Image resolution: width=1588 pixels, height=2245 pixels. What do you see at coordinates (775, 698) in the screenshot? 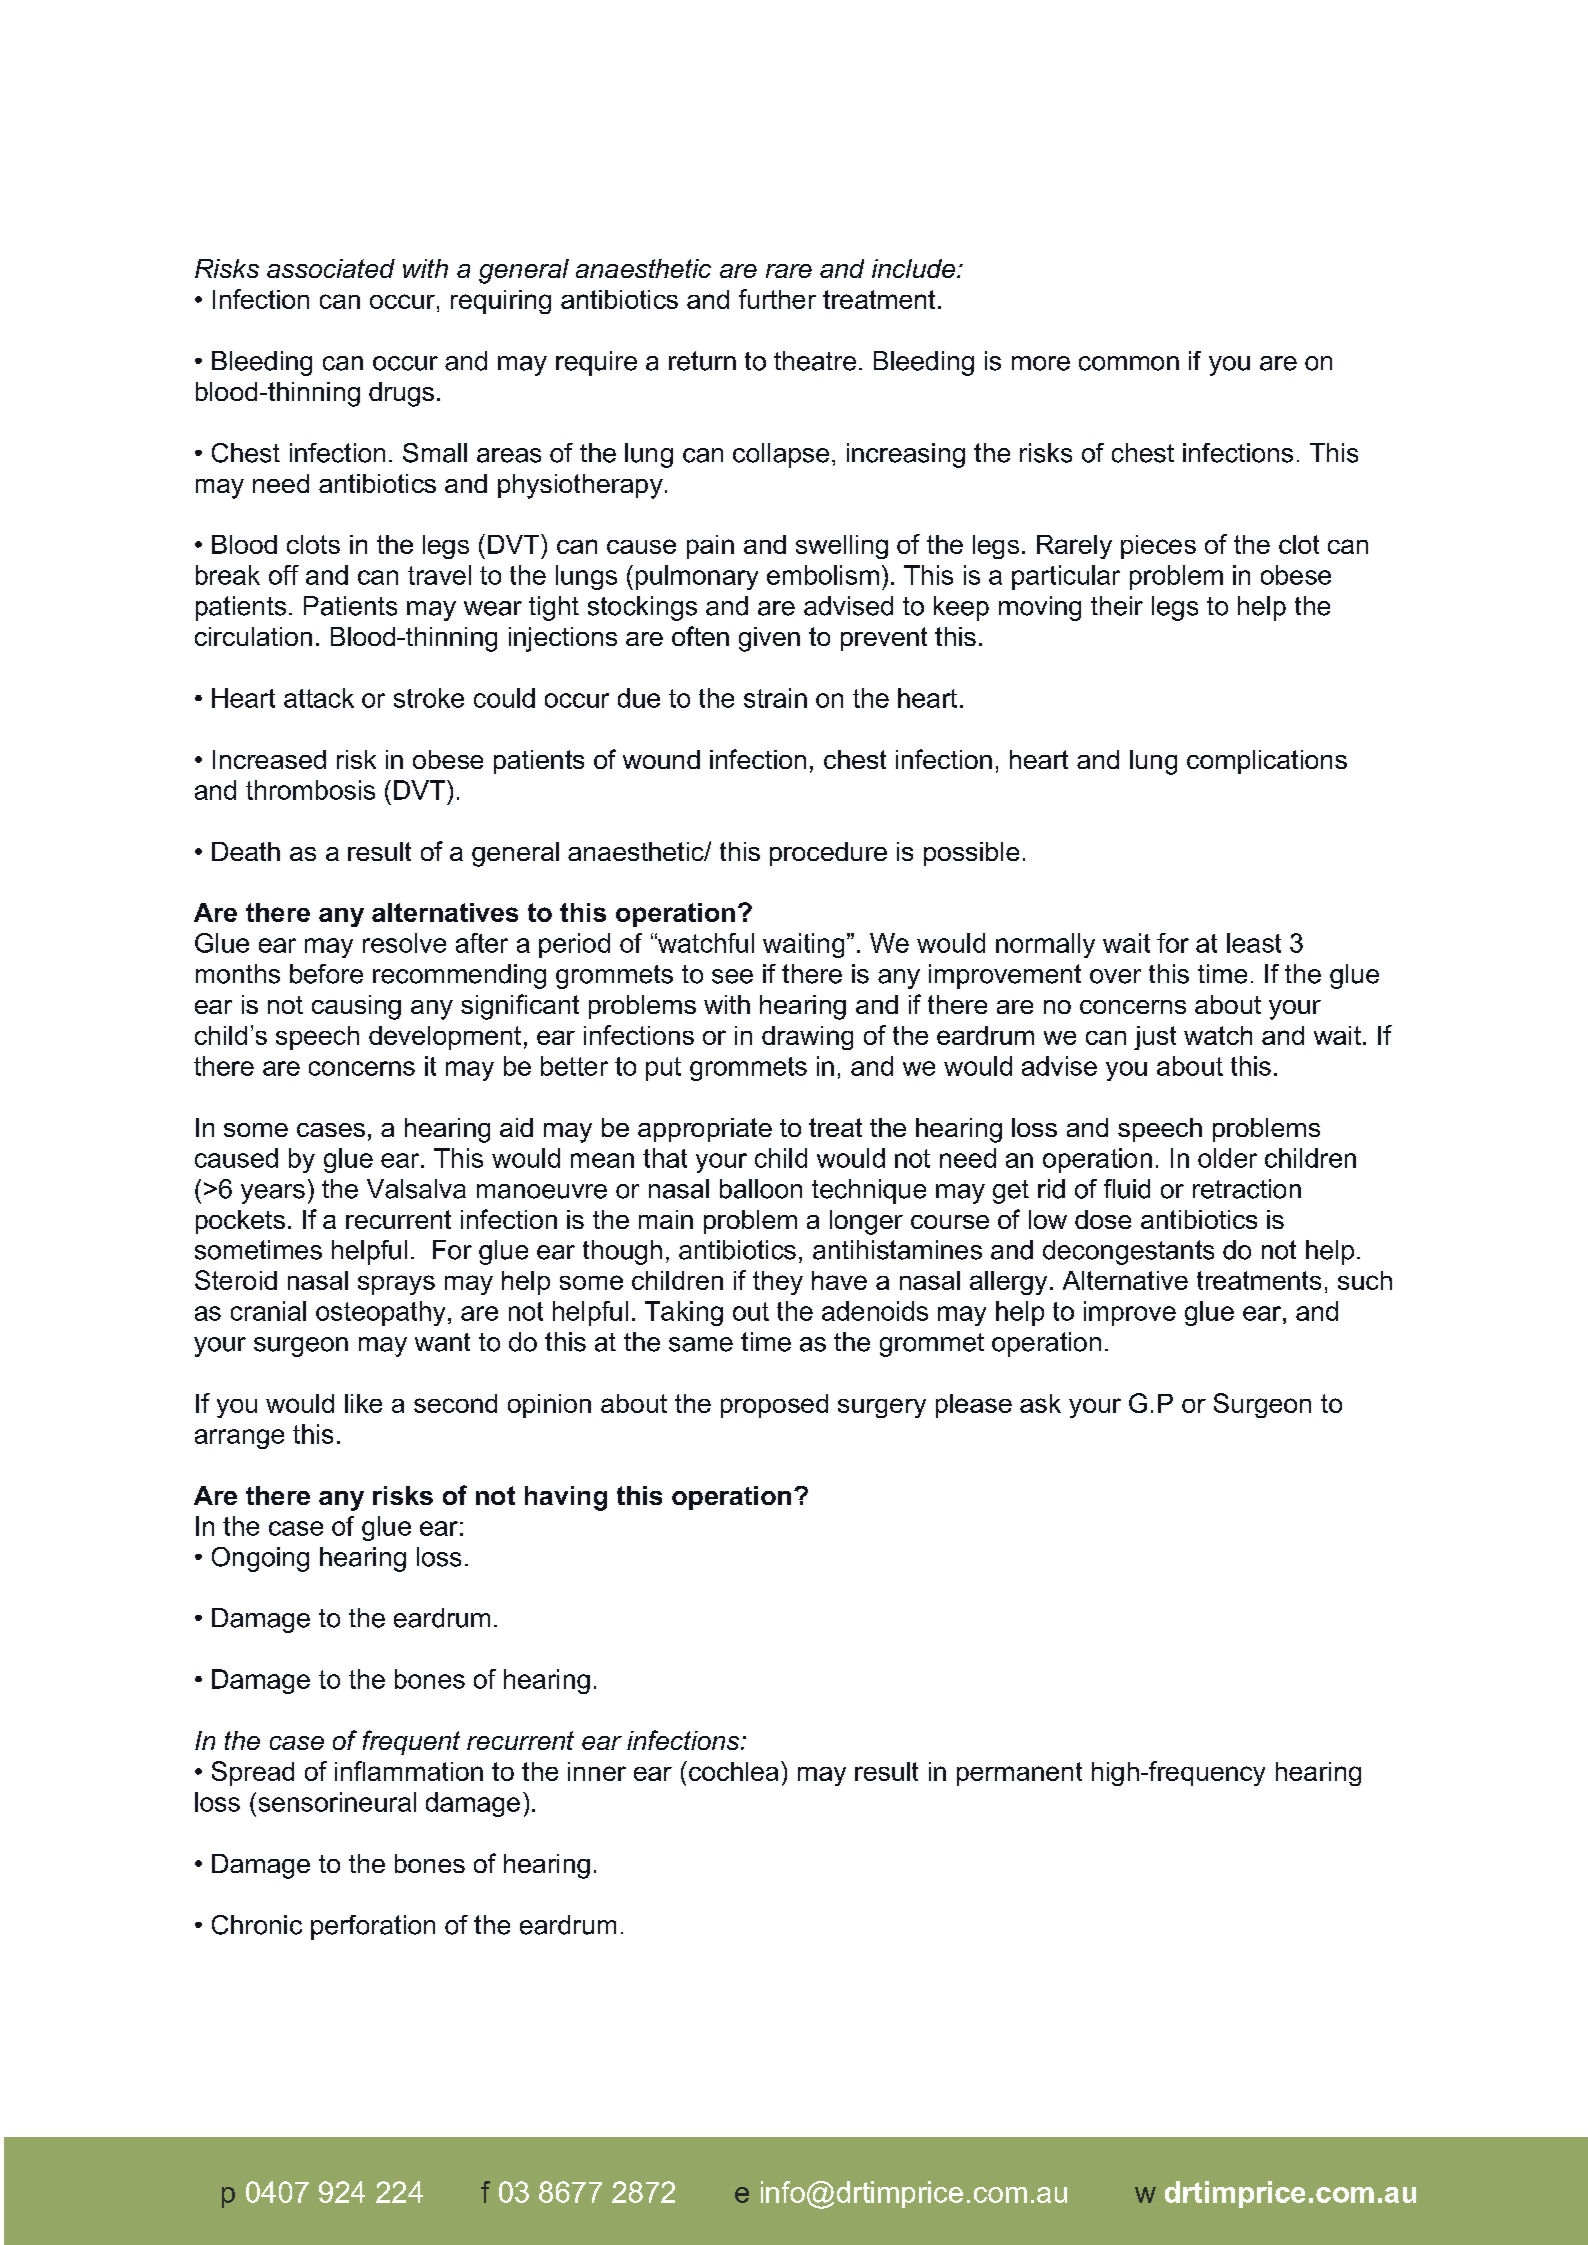
I see `strain` at bounding box center [775, 698].
